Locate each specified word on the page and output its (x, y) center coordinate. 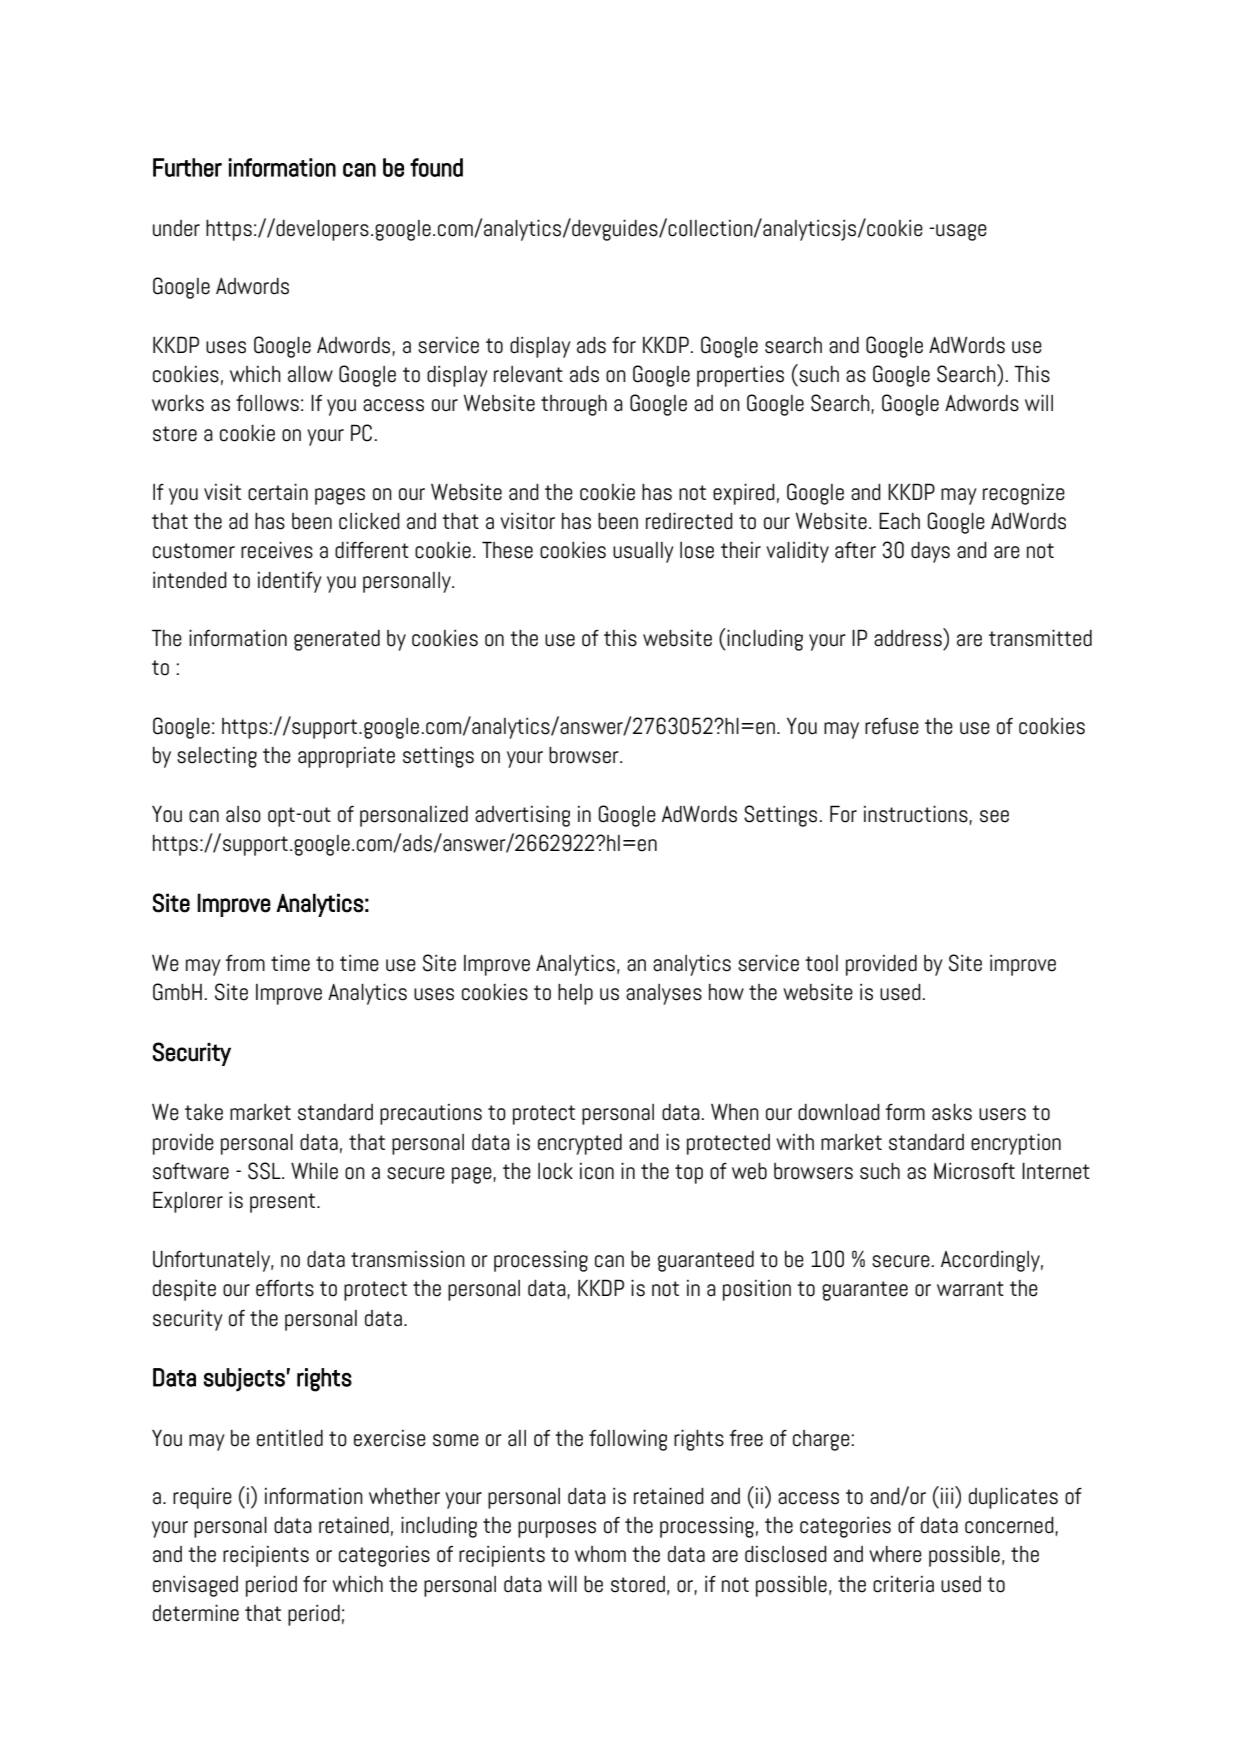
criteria (903, 1584)
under (176, 228)
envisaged (195, 1586)
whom (600, 1554)
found (436, 167)
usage (960, 232)
